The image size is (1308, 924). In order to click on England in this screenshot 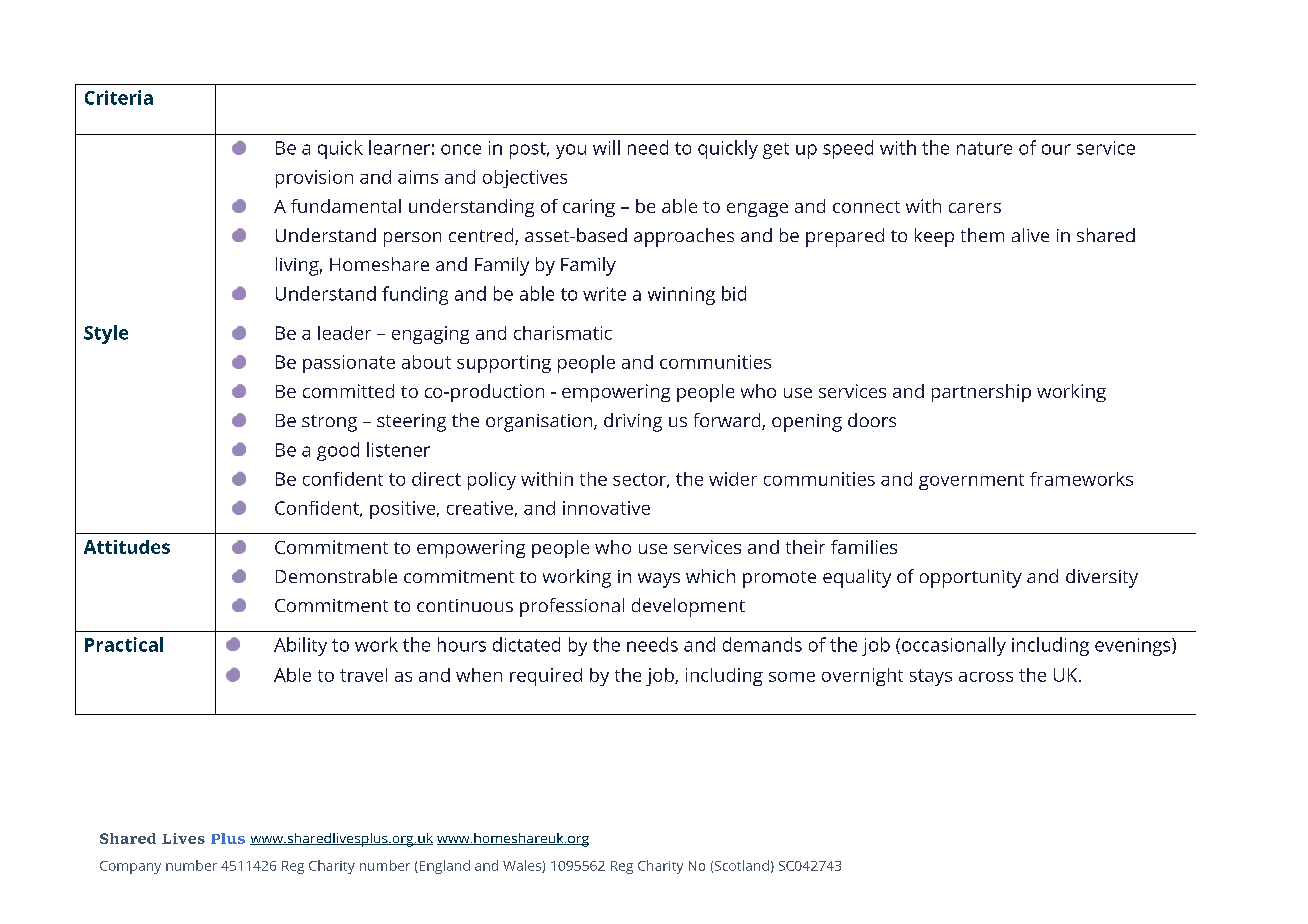, I will do `click(443, 867)`.
